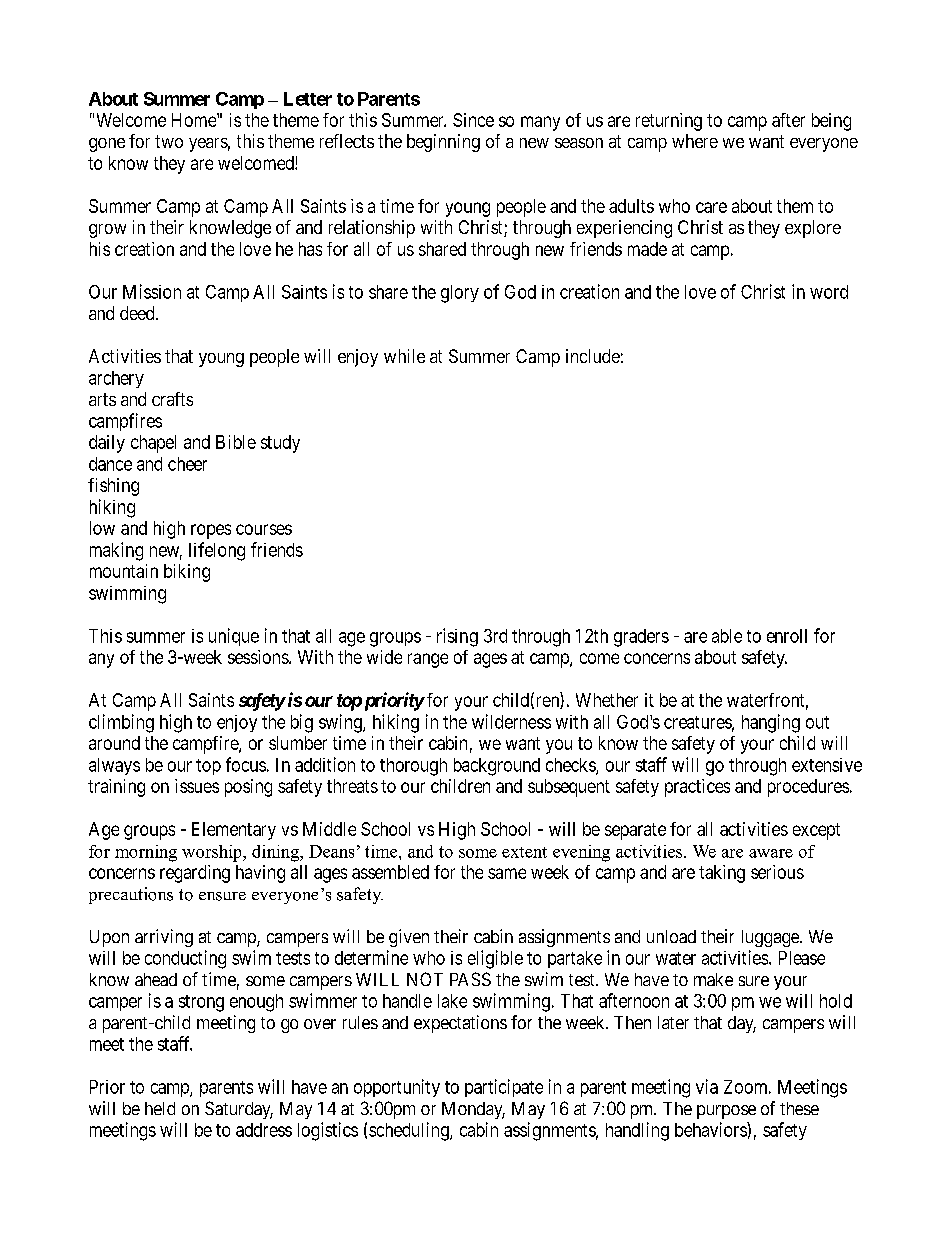 This image has width=952, height=1233. What do you see at coordinates (473, 120) in the image?
I see `Since` at bounding box center [473, 120].
